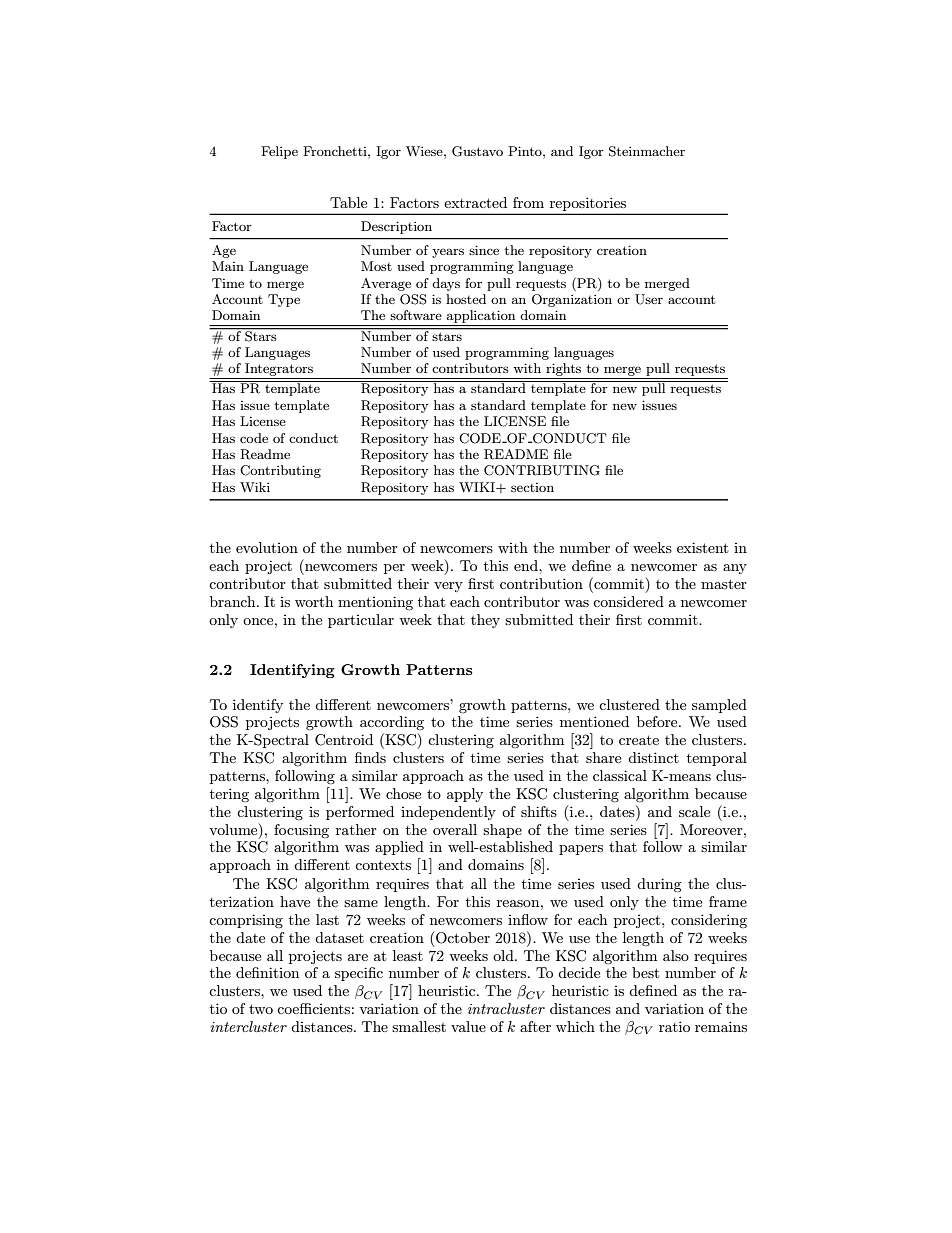 The height and width of the page is (1233, 952). What do you see at coordinates (702, 547) in the page?
I see `existent` at bounding box center [702, 547].
